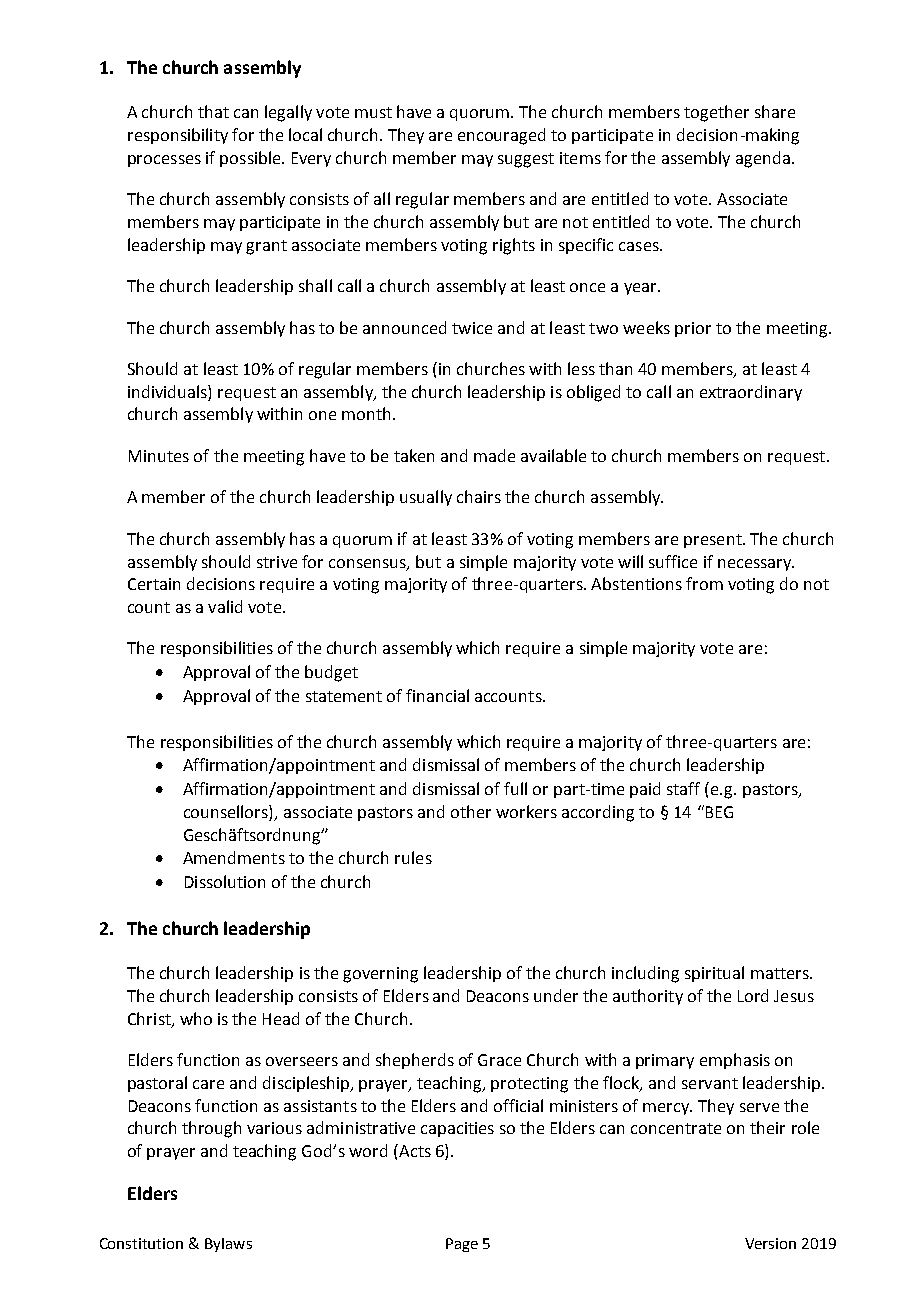 The width and height of the screenshot is (924, 1308). What do you see at coordinates (501, 136) in the screenshot?
I see `encouraged` at bounding box center [501, 136].
